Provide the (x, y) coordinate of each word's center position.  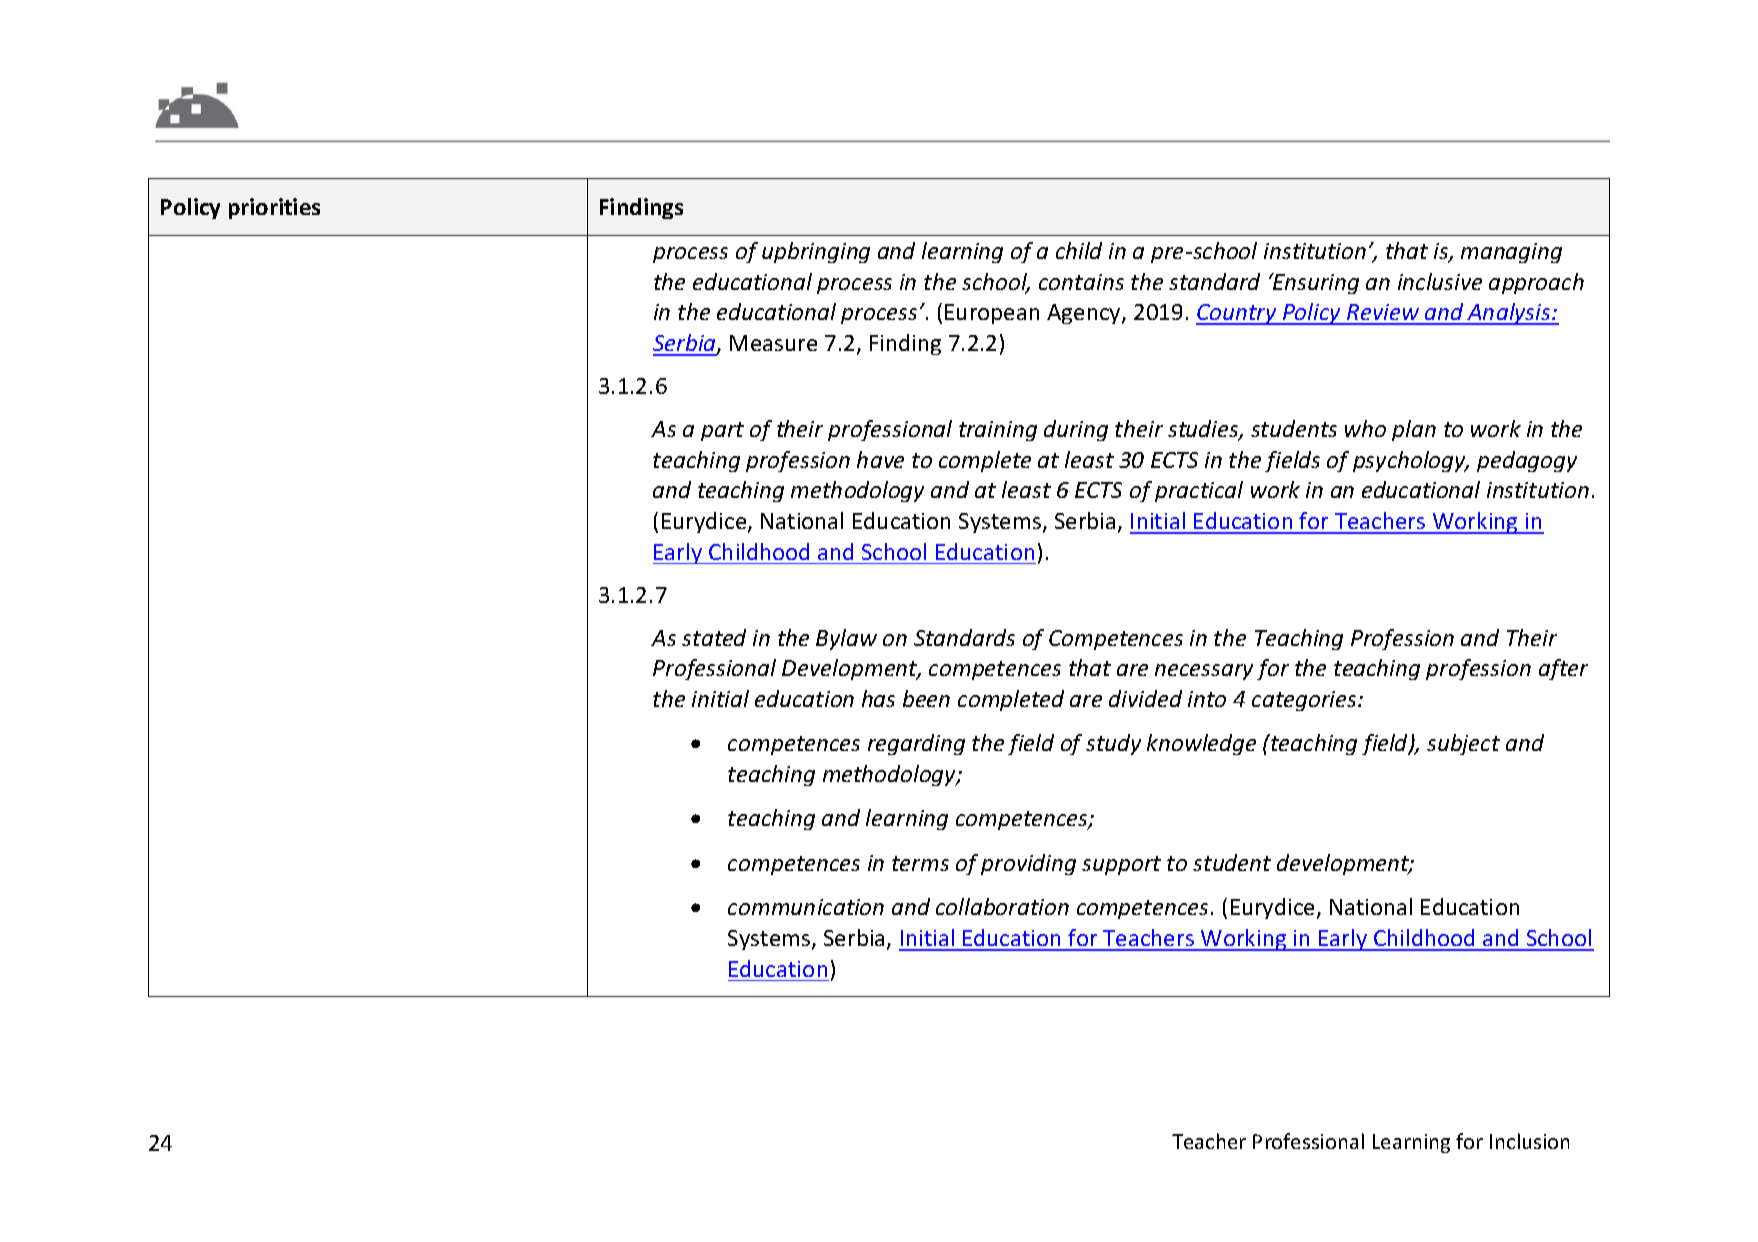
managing (1511, 253)
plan (1414, 430)
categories (1305, 701)
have (880, 459)
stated (714, 637)
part (722, 431)
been (926, 698)
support (1121, 865)
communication (806, 907)
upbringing (816, 252)
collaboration (1002, 906)
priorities (274, 208)
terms (920, 863)
